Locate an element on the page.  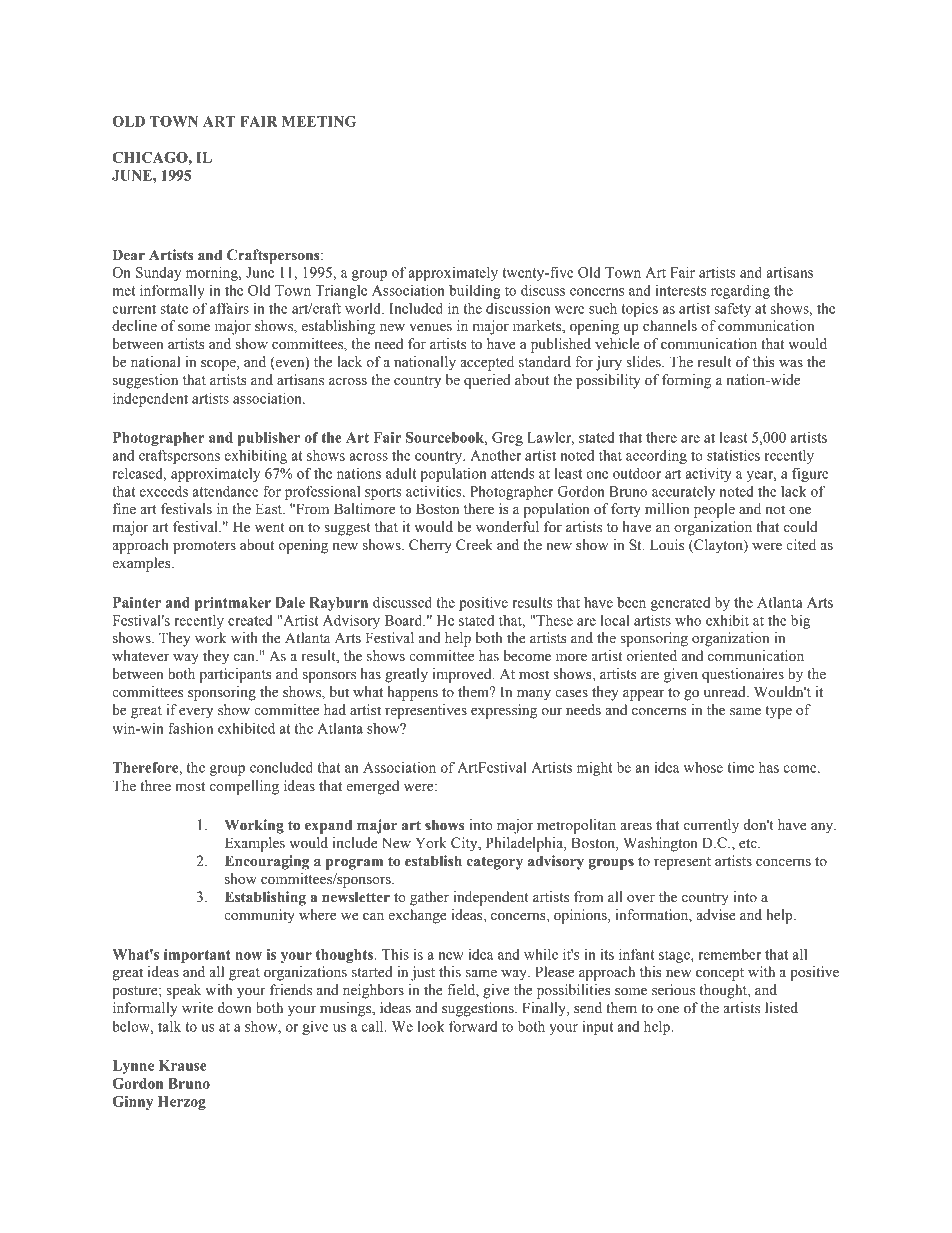
building is located at coordinates (475, 291).
